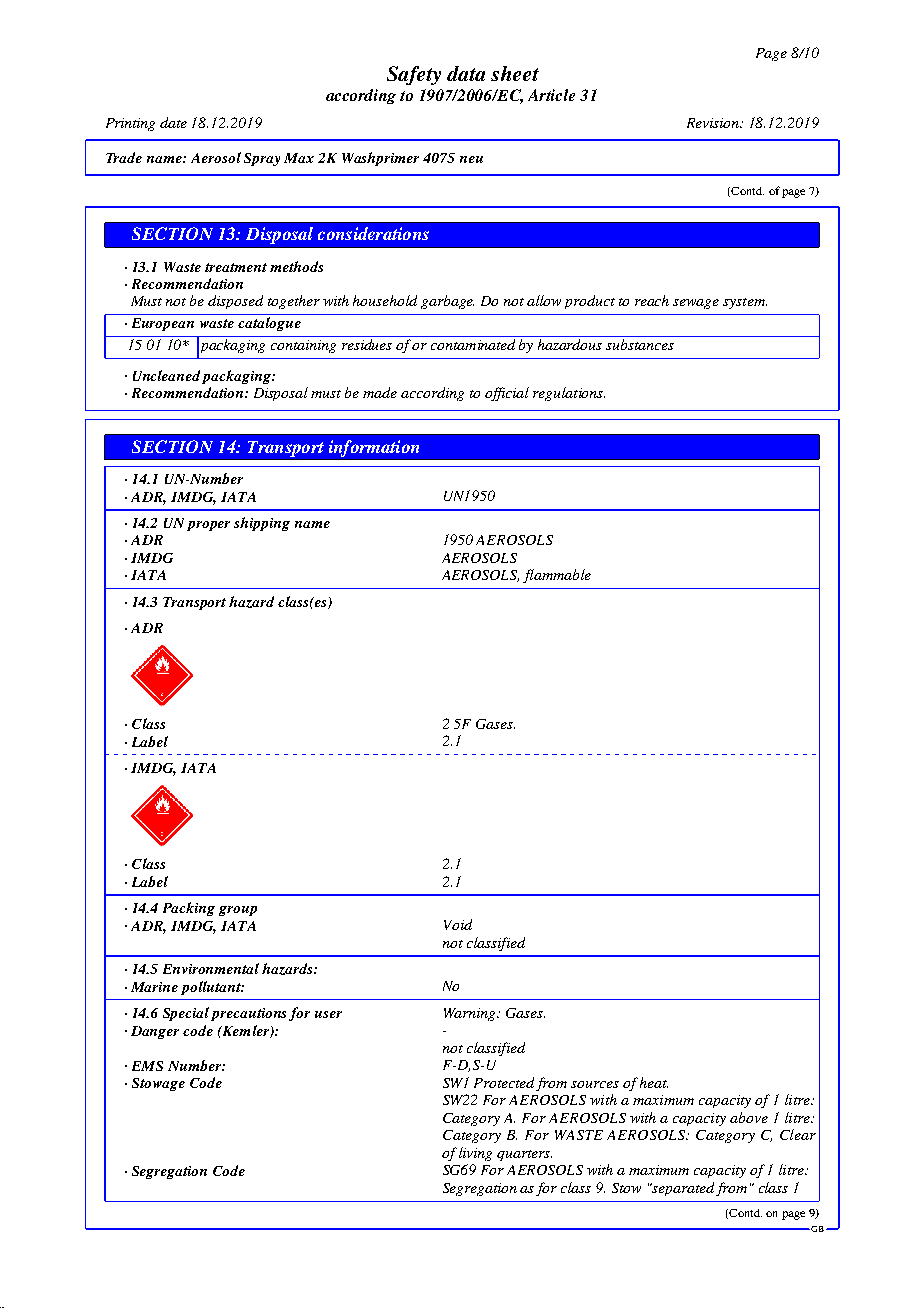  I want to click on Packing, so click(189, 909).
